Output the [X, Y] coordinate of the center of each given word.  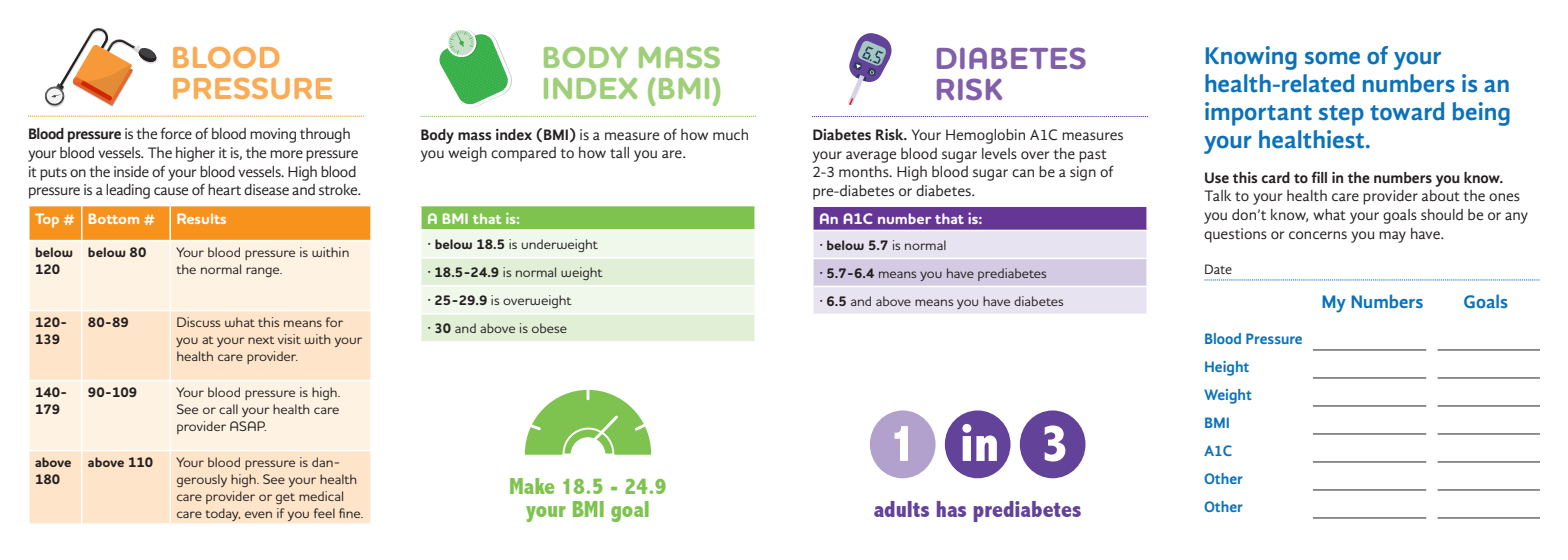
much [730, 134]
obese [549, 328]
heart [224, 189]
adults [901, 509]
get [285, 498]
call [228, 409]
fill [1319, 177]
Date [1218, 269]
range [264, 272]
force [176, 133]
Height [1227, 368]
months [865, 171]
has [951, 509]
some [1332, 58]
